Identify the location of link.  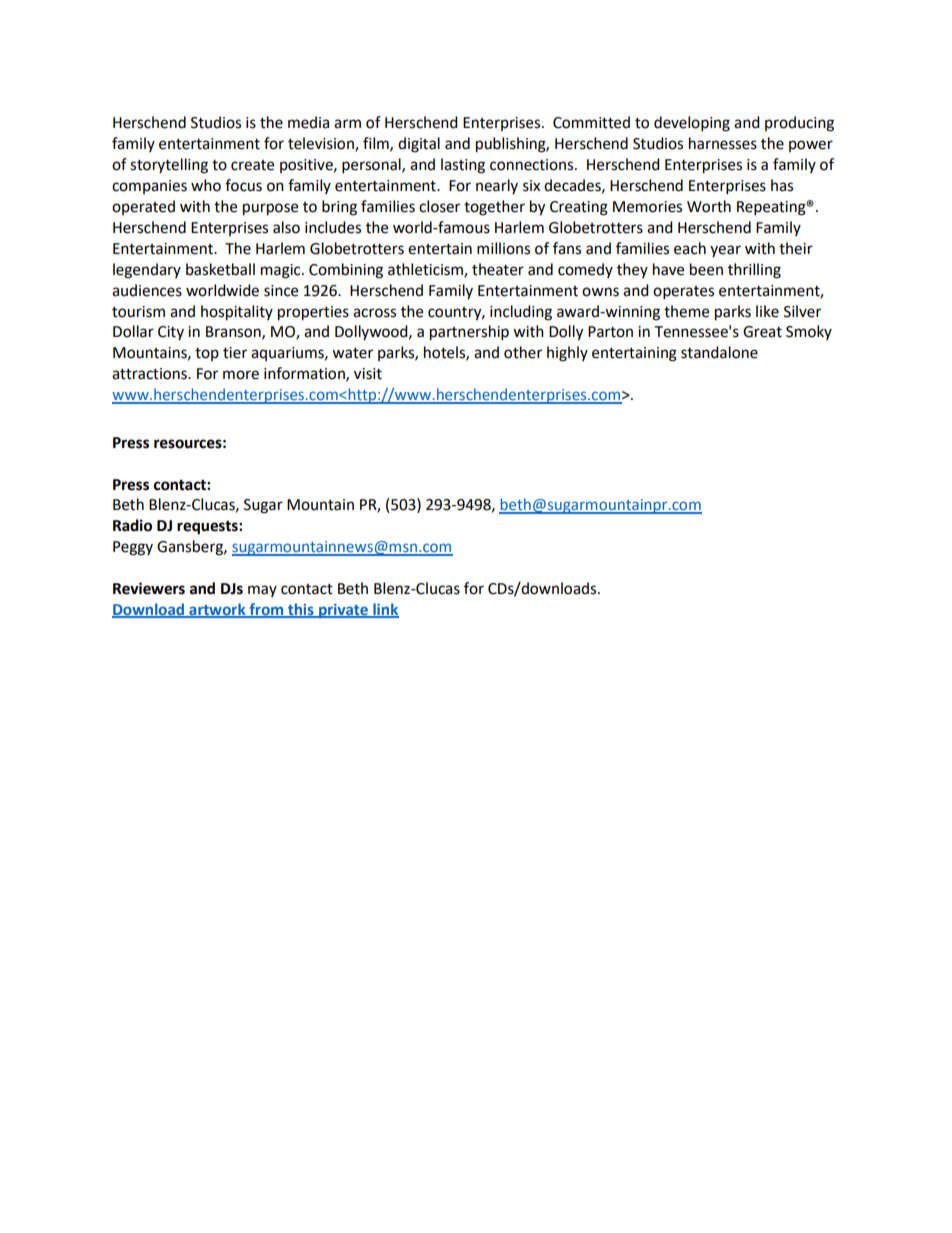
(385, 610).
